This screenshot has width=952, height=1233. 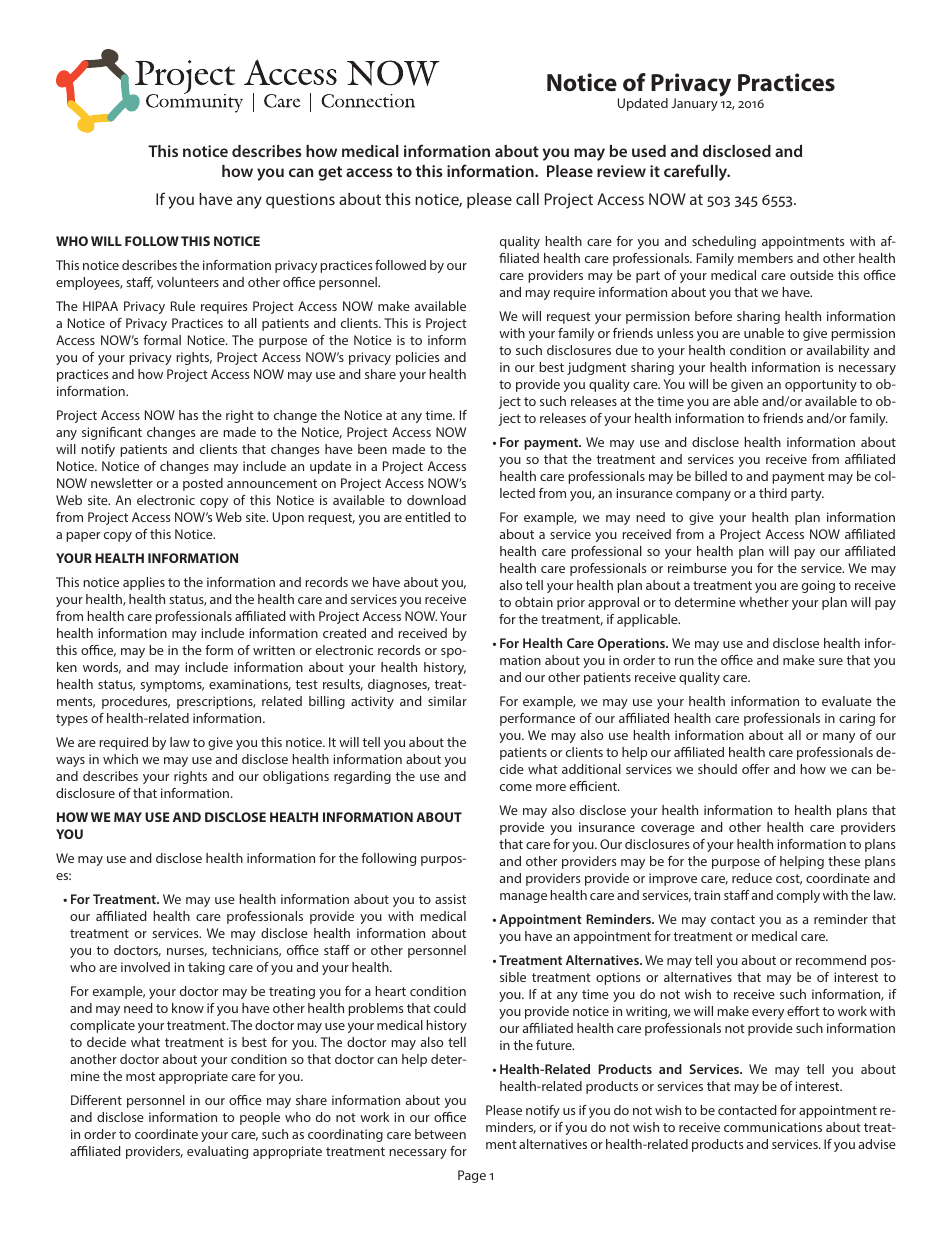 I want to click on applies, so click(x=144, y=583).
